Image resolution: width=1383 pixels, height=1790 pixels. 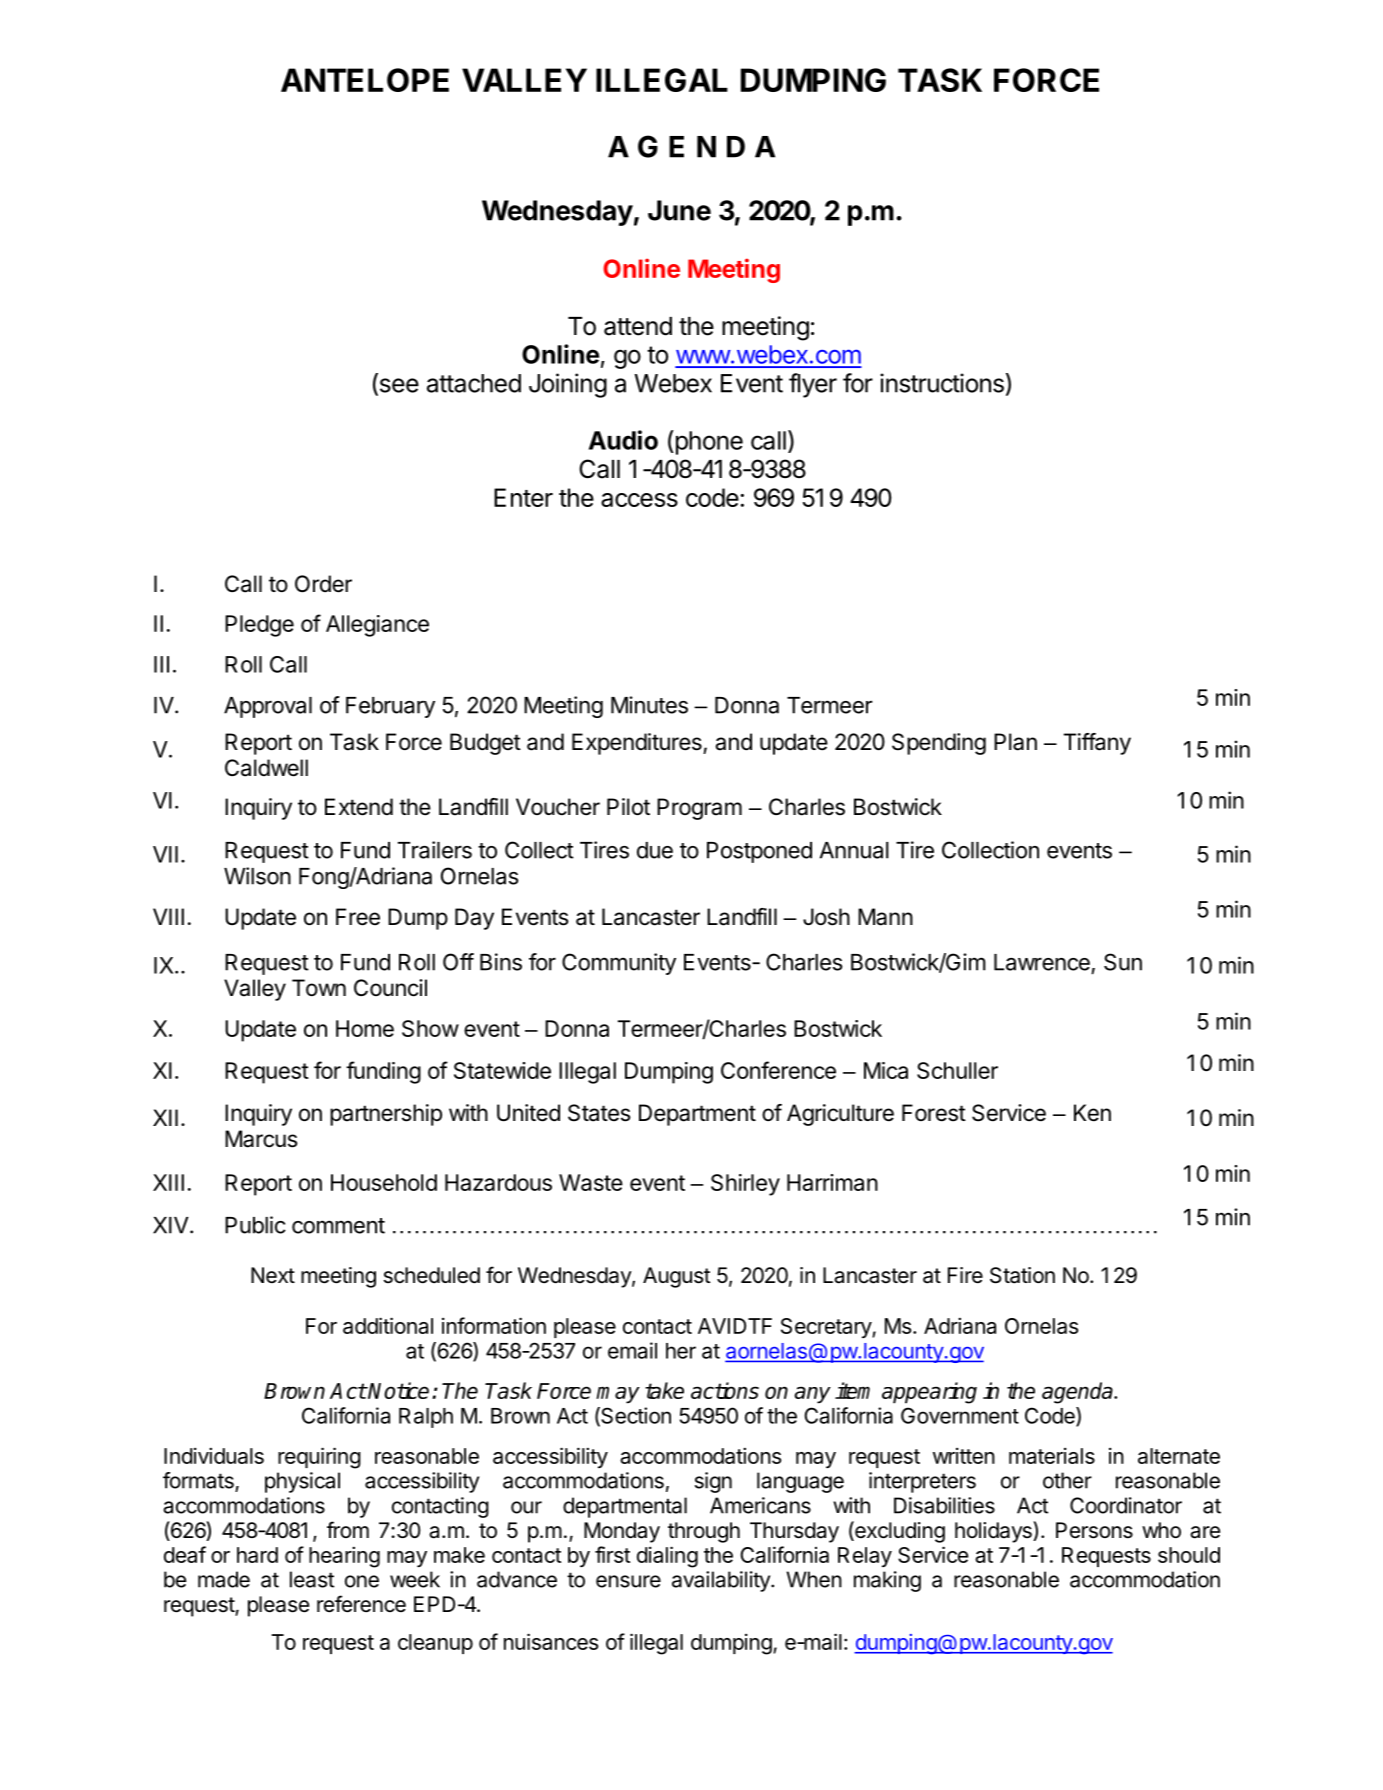 What do you see at coordinates (679, 210) in the document?
I see `June` at bounding box center [679, 210].
